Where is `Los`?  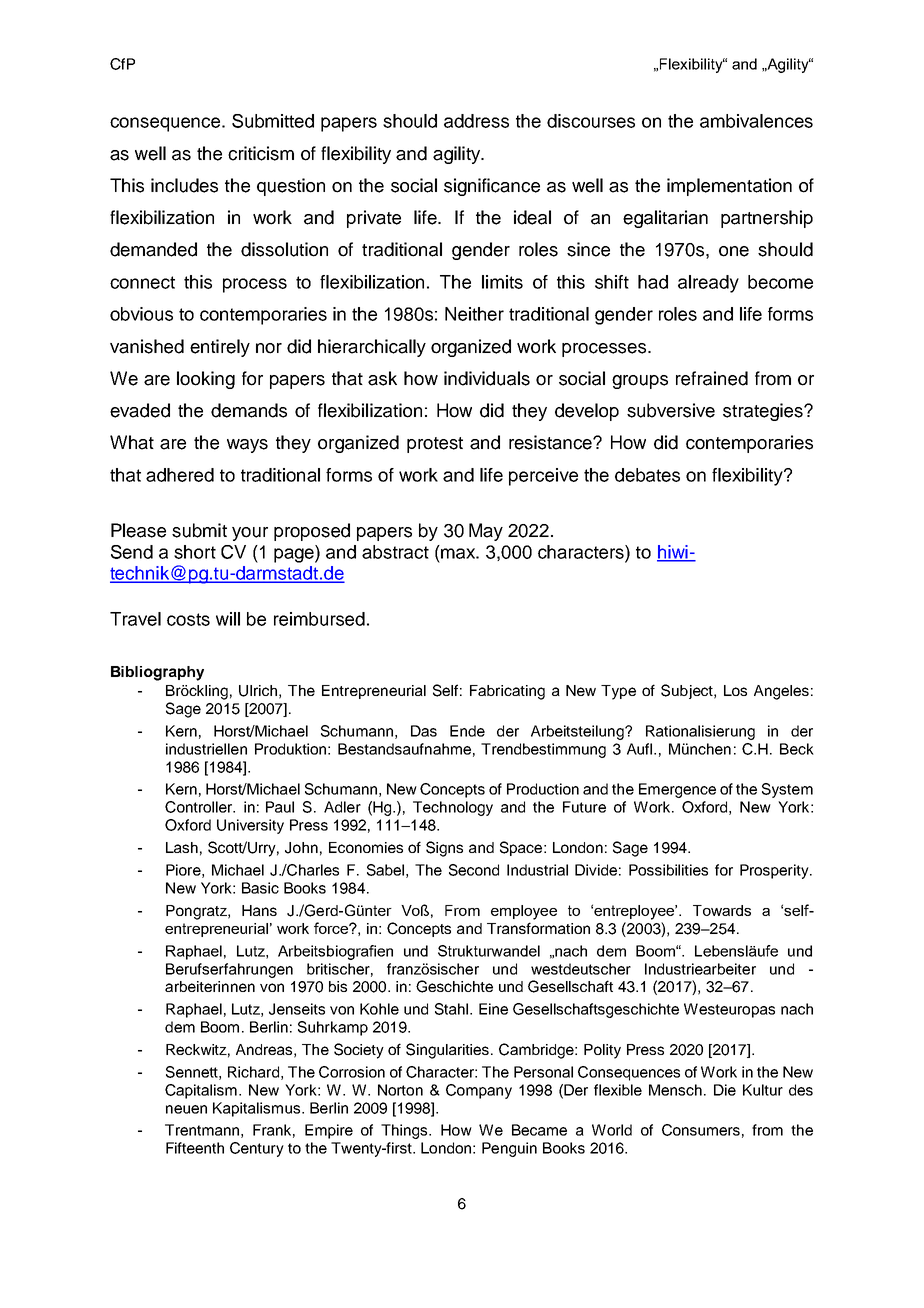 Los is located at coordinates (735, 690).
